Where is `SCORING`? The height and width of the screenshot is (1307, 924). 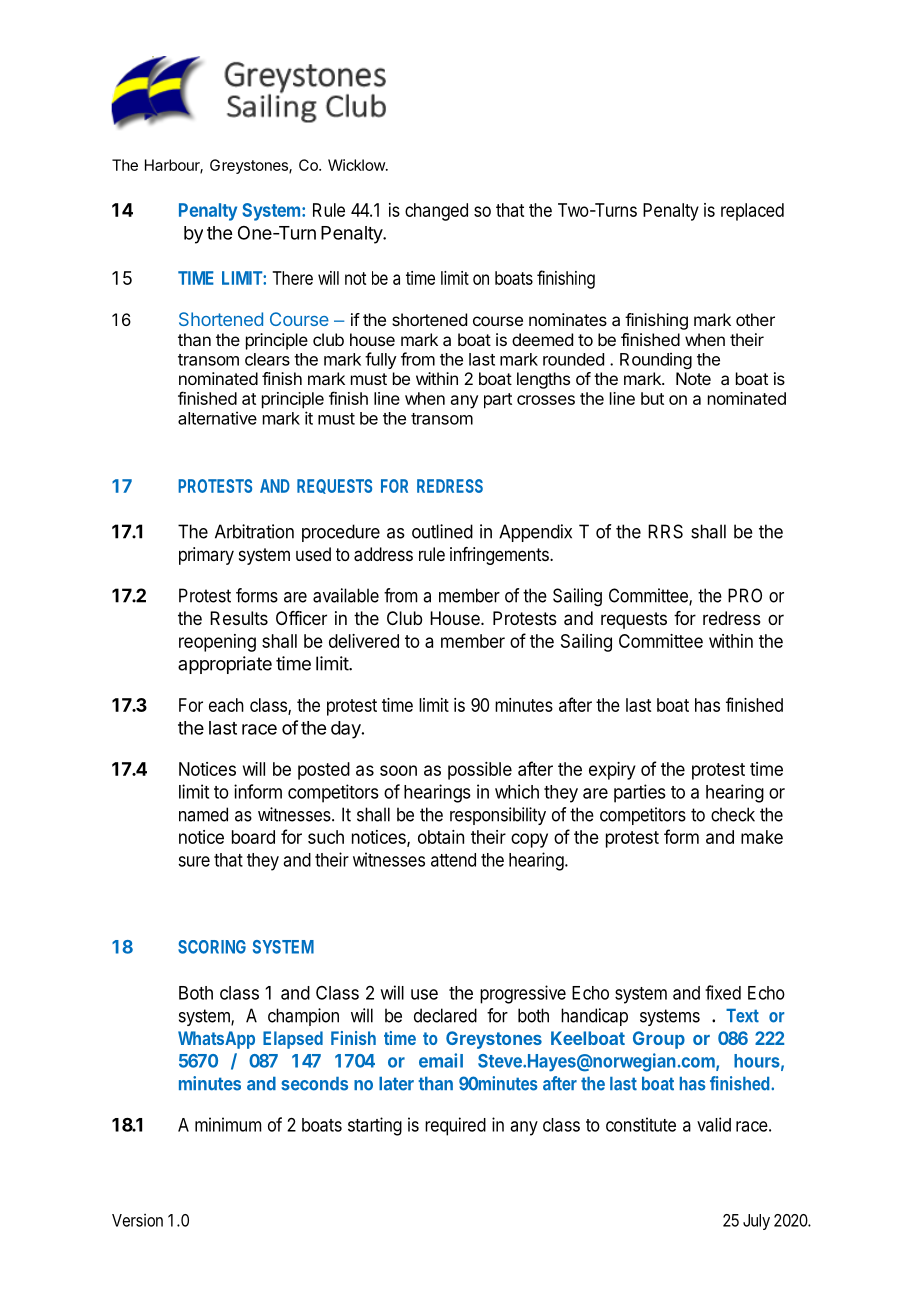 SCORING is located at coordinates (212, 947).
